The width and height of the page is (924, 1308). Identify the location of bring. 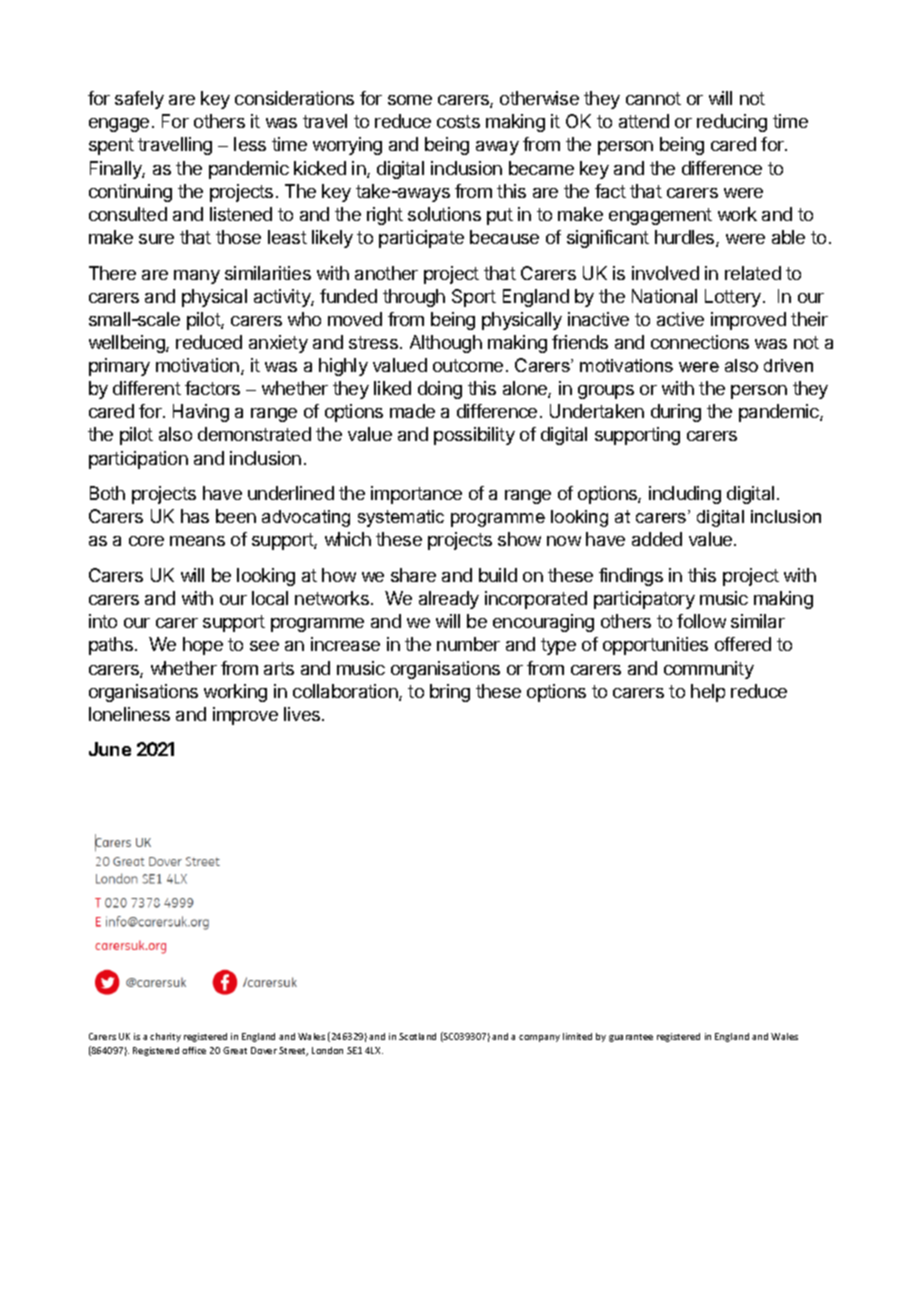
(450, 693).
